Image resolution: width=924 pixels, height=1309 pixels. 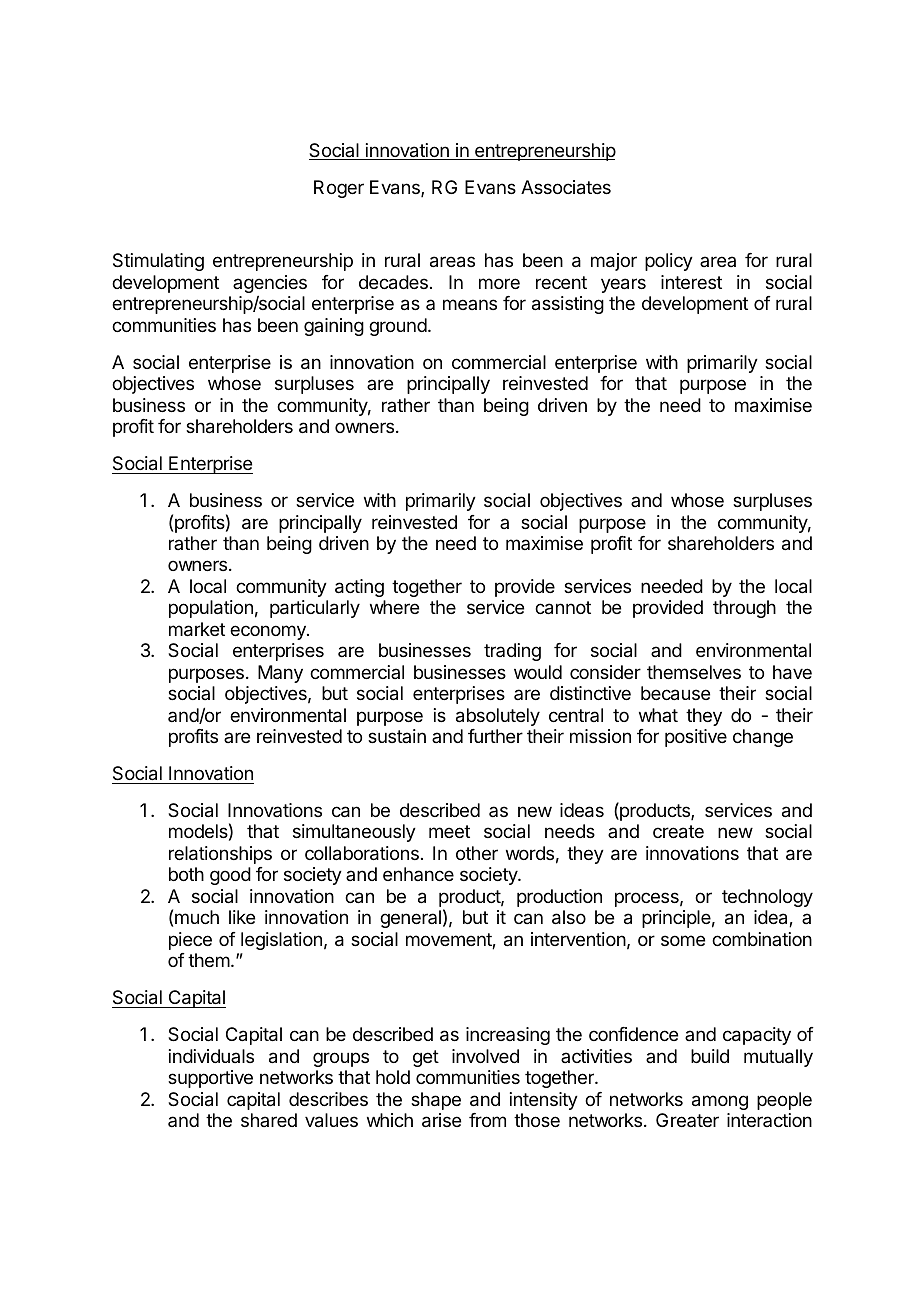 I want to click on relationships, so click(x=220, y=855).
